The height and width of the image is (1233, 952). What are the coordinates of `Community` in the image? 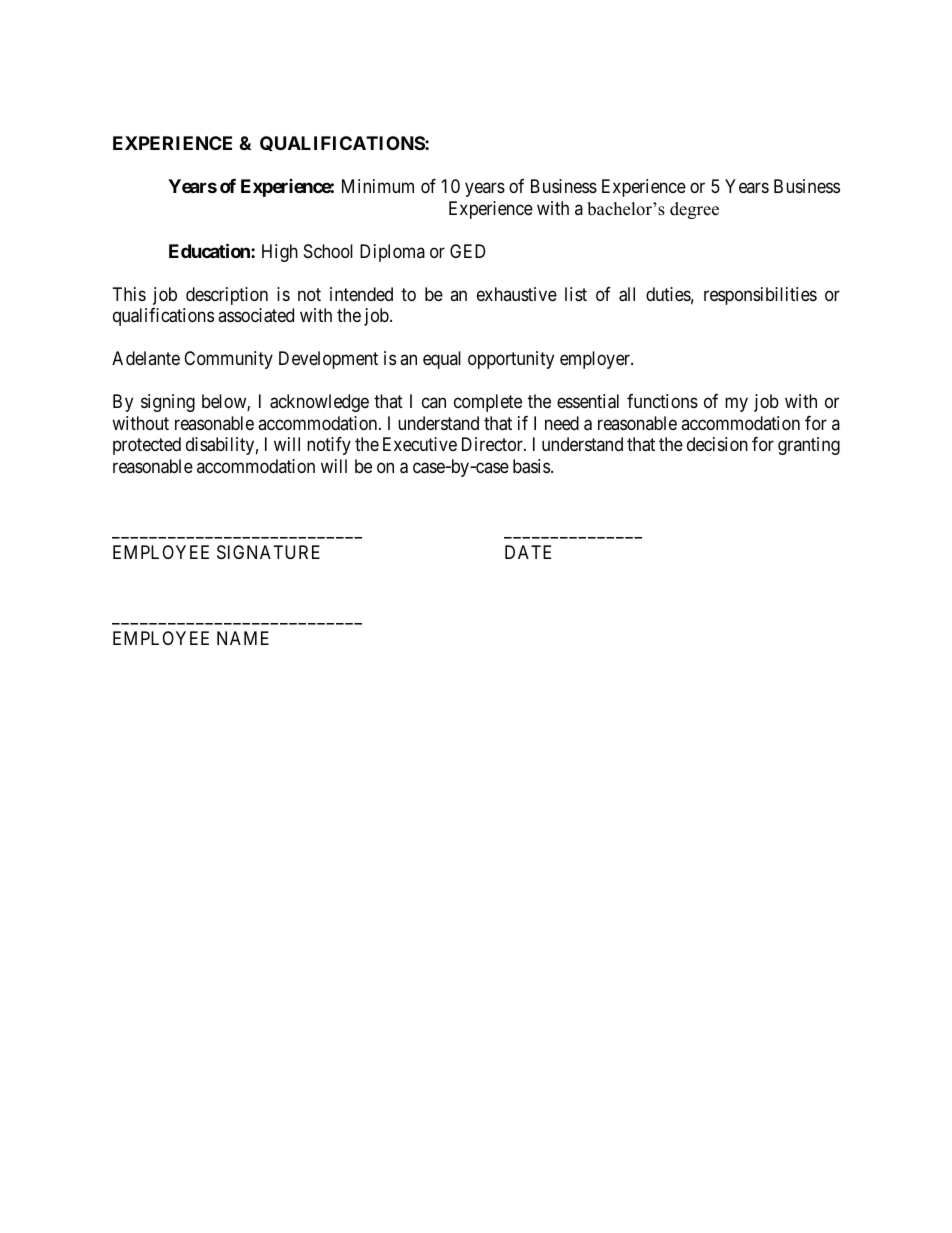 It's located at (228, 360).
